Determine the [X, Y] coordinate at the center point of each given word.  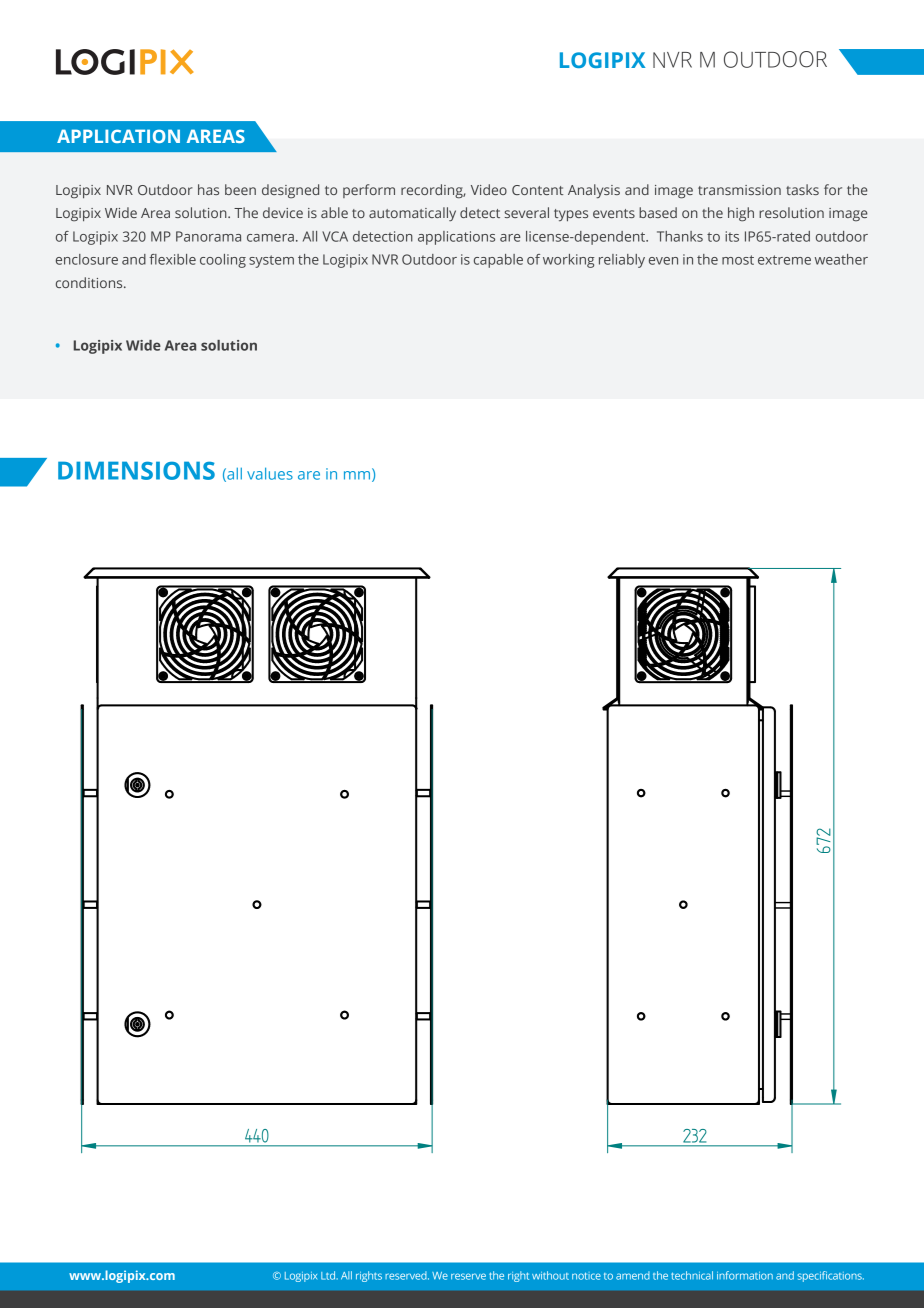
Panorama [208, 236]
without [550, 1275]
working [568, 261]
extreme [784, 260]
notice [586, 1276]
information [745, 1275]
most [738, 260]
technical [692, 1275]
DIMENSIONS [136, 470]
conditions [90, 282]
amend [633, 1275]
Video [489, 189]
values [270, 473]
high [741, 214]
